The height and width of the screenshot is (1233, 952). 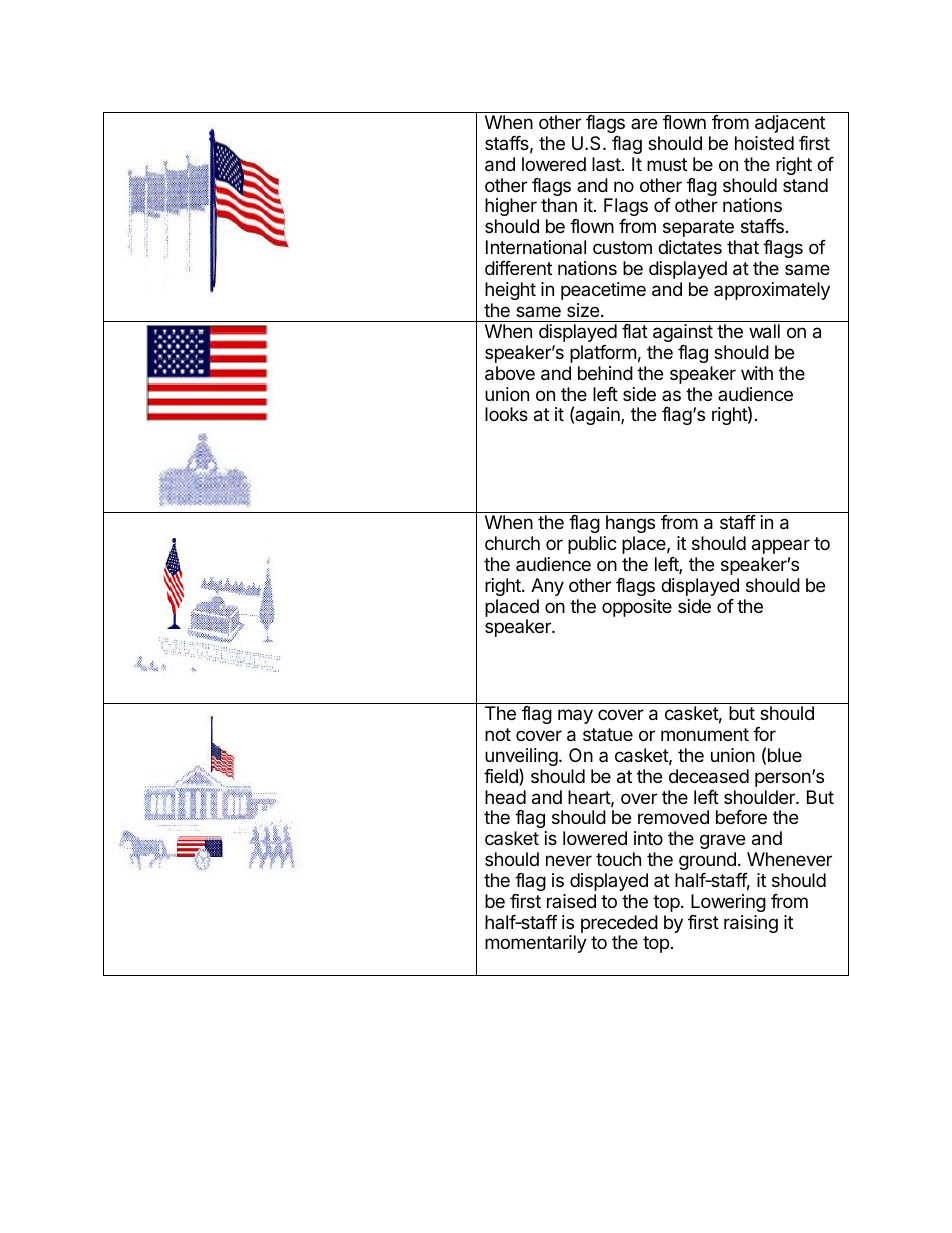 What do you see at coordinates (667, 164) in the screenshot?
I see `must` at bounding box center [667, 164].
